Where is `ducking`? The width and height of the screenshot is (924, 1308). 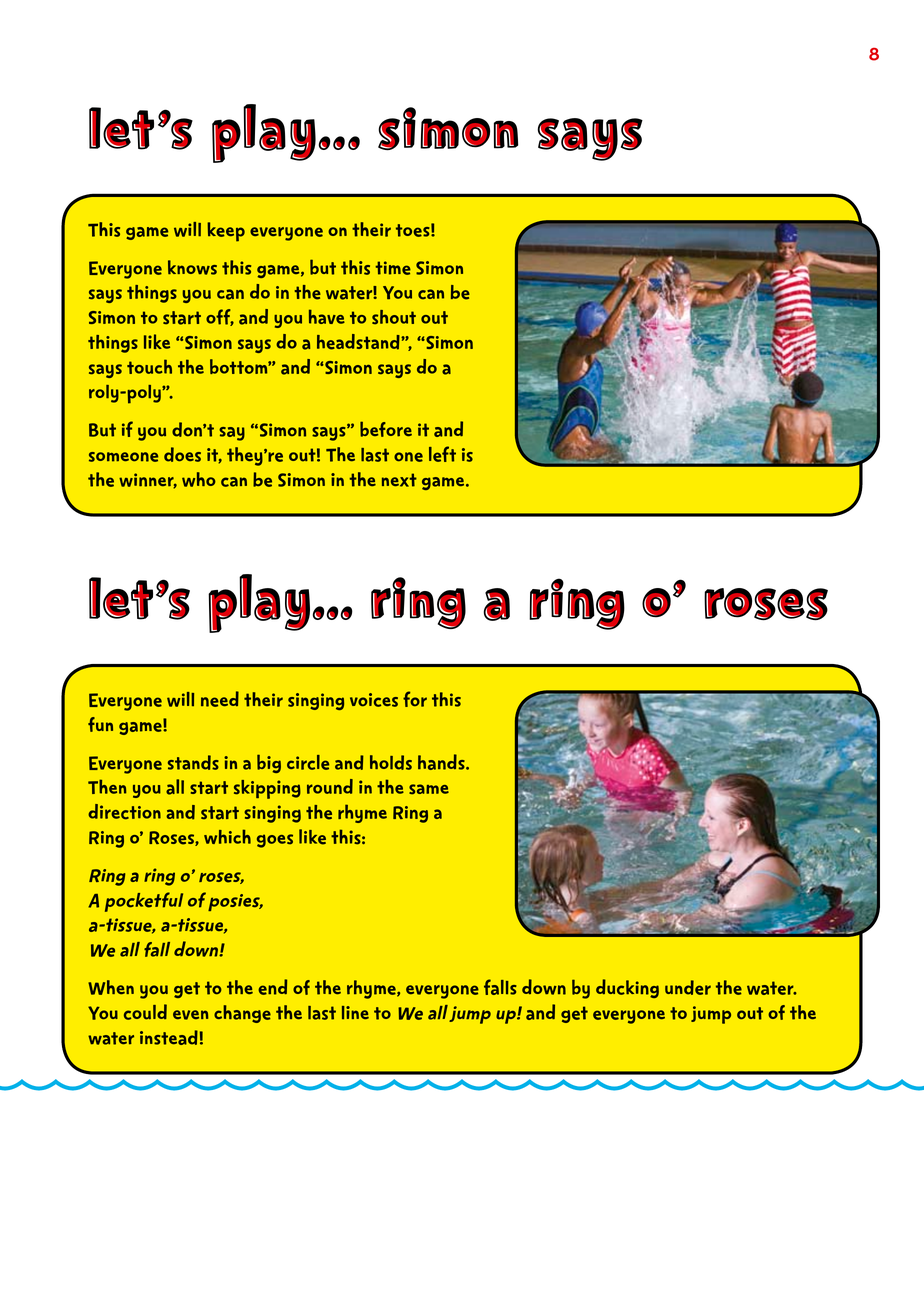
ducking is located at coordinates (627, 988).
